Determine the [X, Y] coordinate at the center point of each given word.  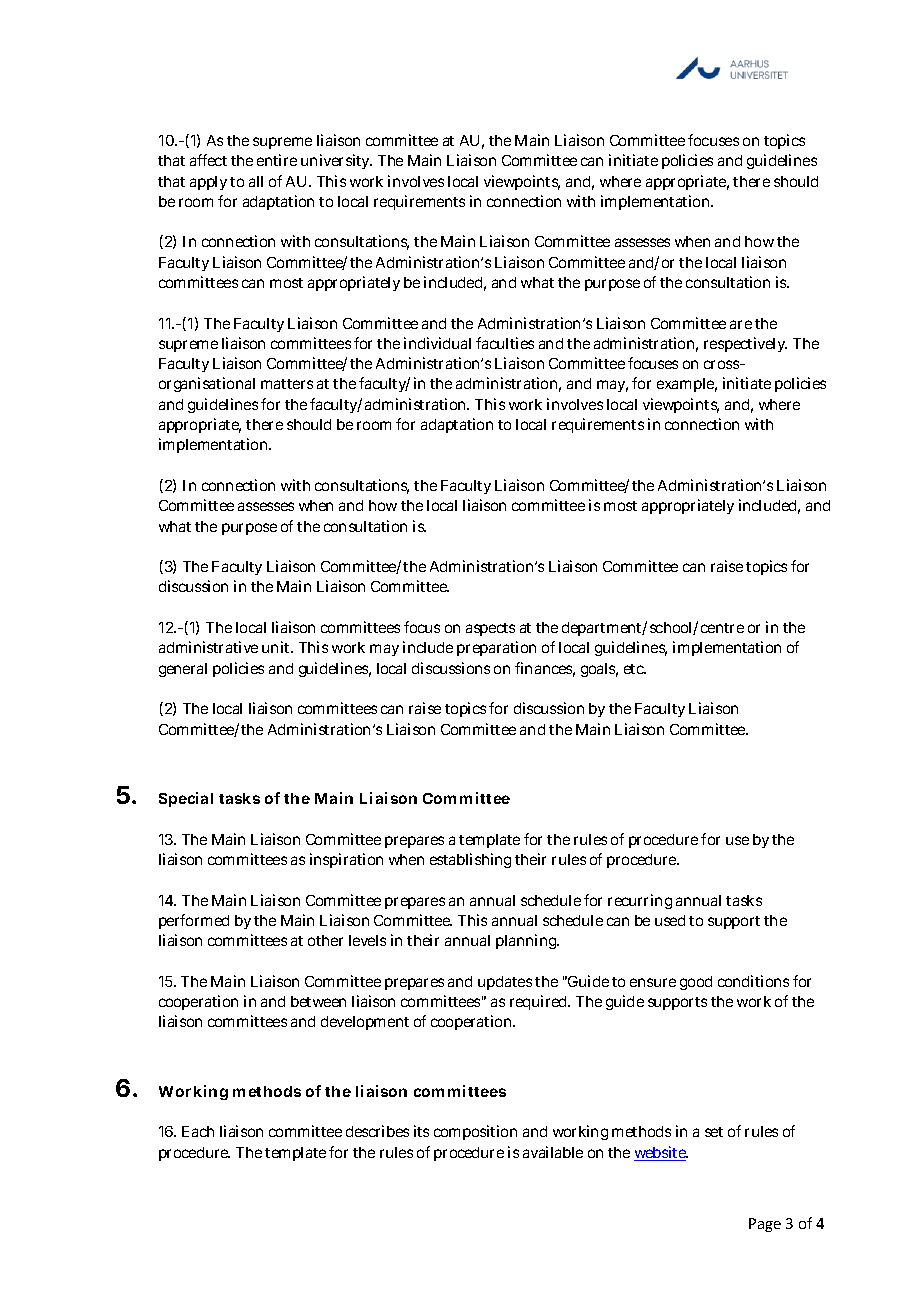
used [670, 920]
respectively [745, 344]
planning [527, 941]
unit [277, 647]
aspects [490, 629]
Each [198, 1131]
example [687, 385]
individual [437, 343]
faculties [505, 343]
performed [194, 921]
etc [635, 669]
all [256, 181]
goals [599, 670]
